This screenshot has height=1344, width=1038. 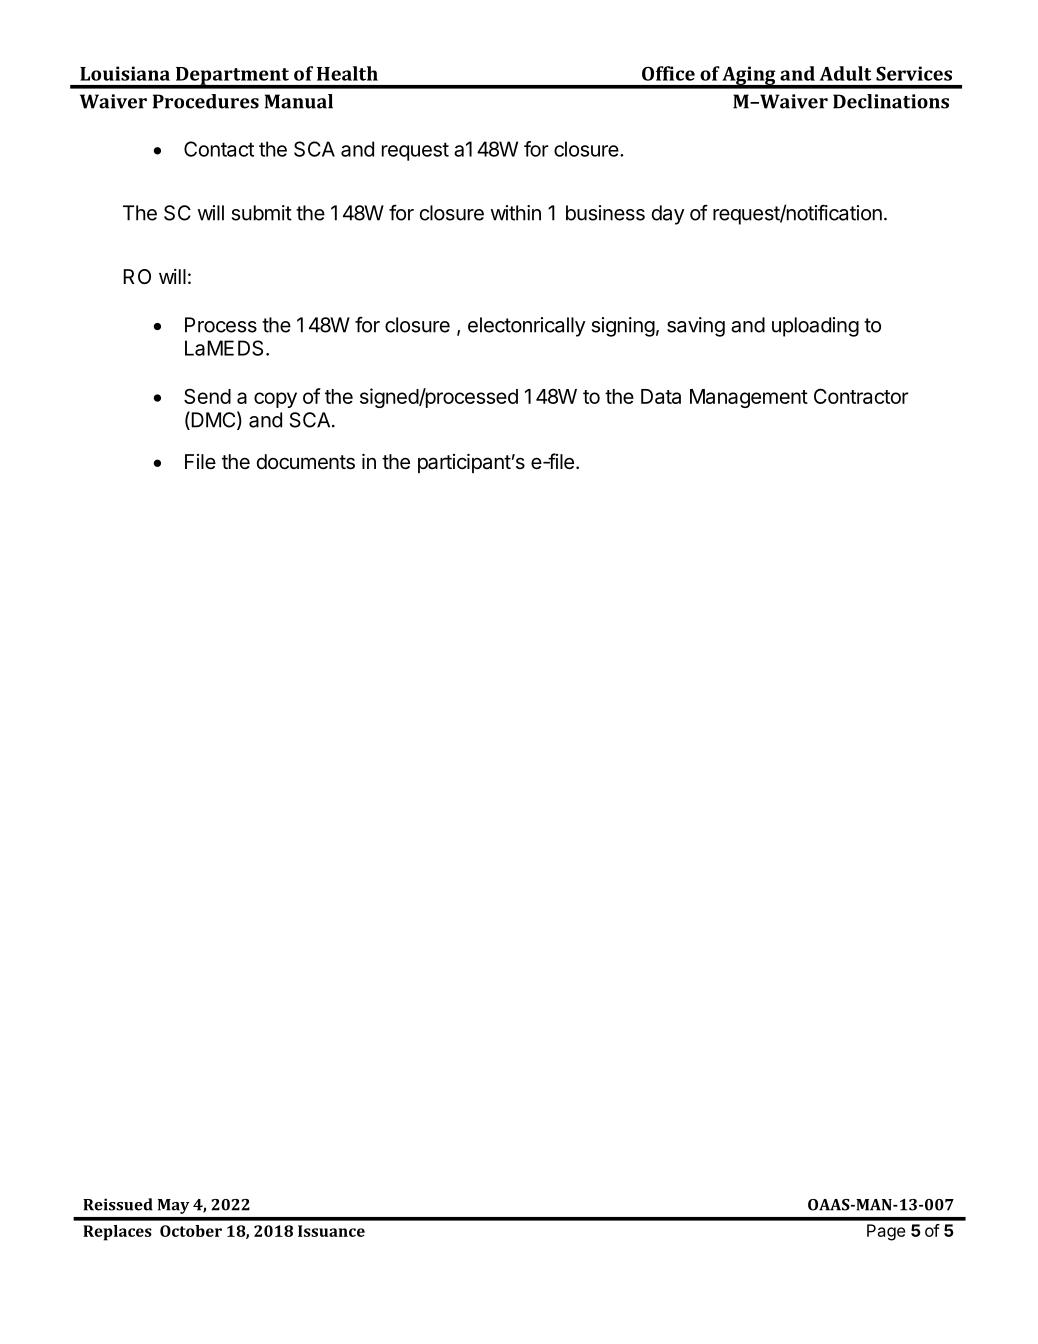 What do you see at coordinates (191, 1231) in the screenshot?
I see `October` at bounding box center [191, 1231].
